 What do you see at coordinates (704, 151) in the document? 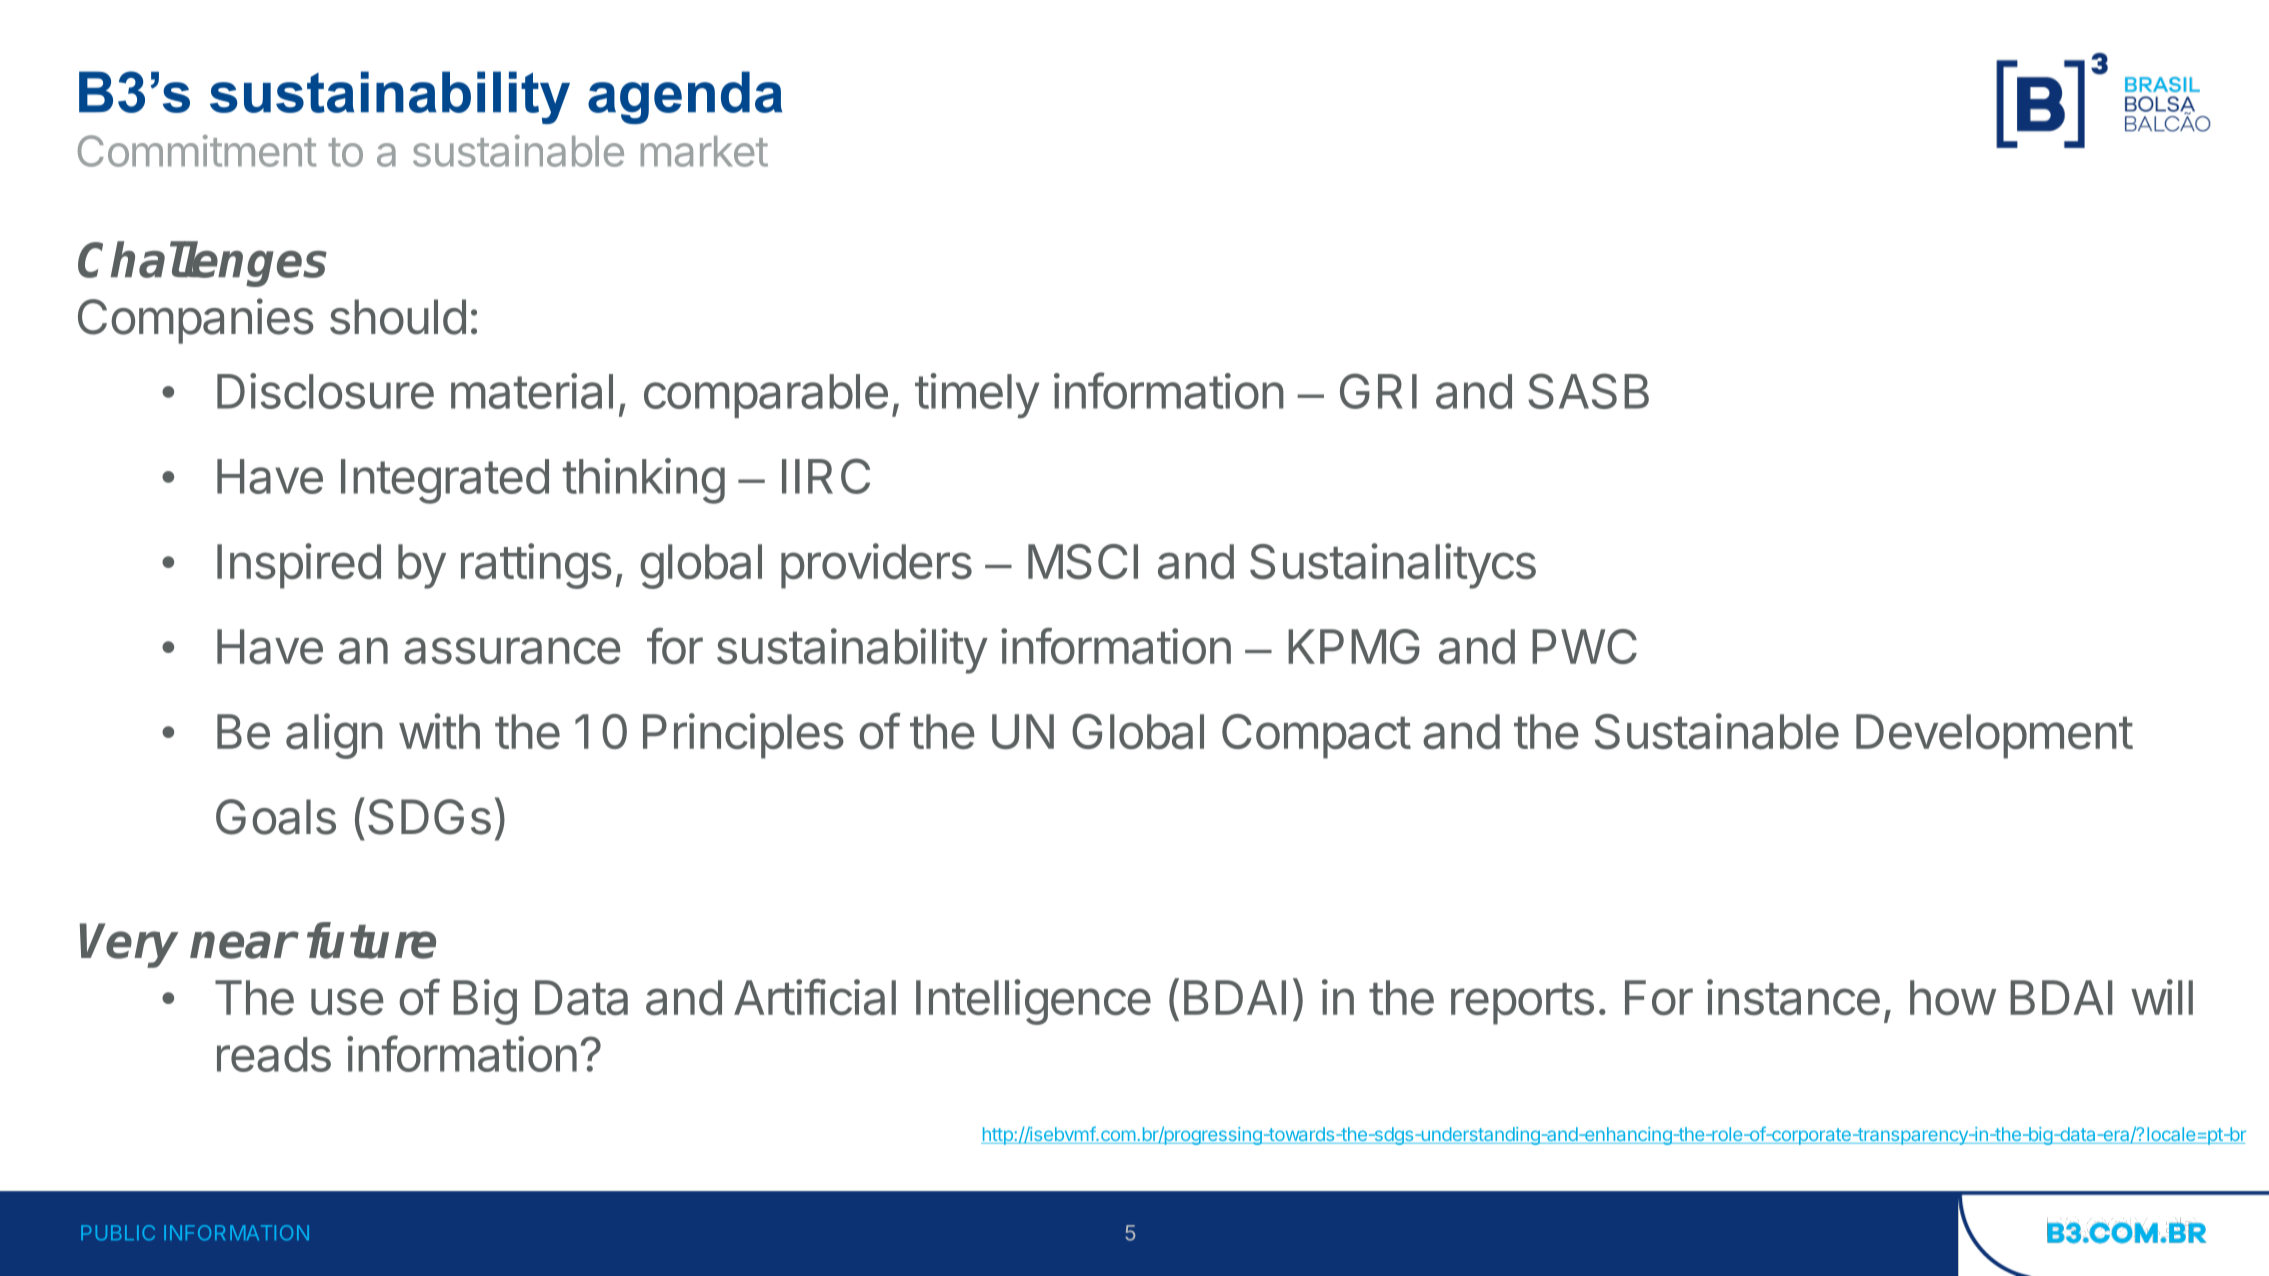
I see `market` at bounding box center [704, 151].
